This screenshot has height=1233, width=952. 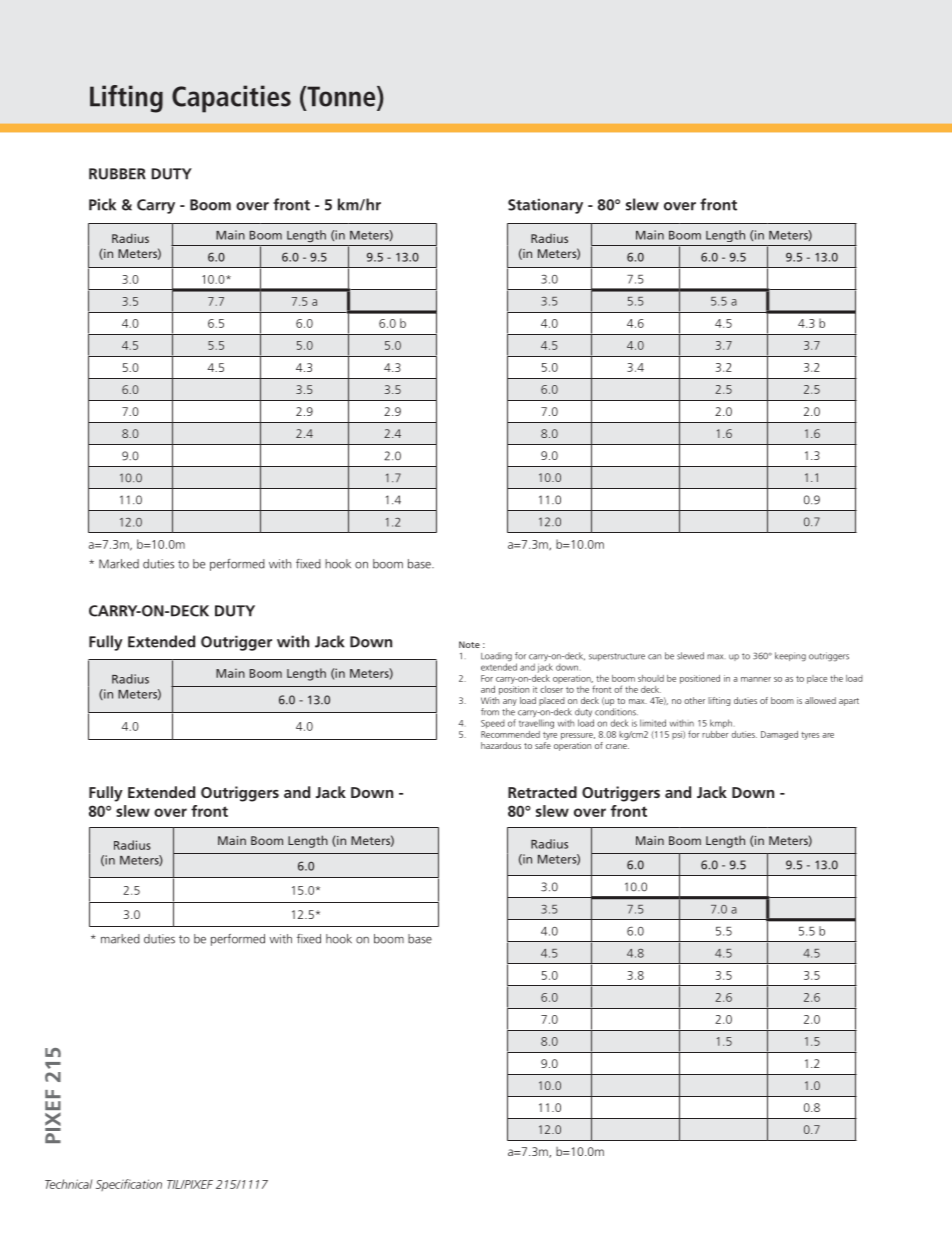 What do you see at coordinates (756, 679) in the screenshot?
I see `manner` at bounding box center [756, 679].
